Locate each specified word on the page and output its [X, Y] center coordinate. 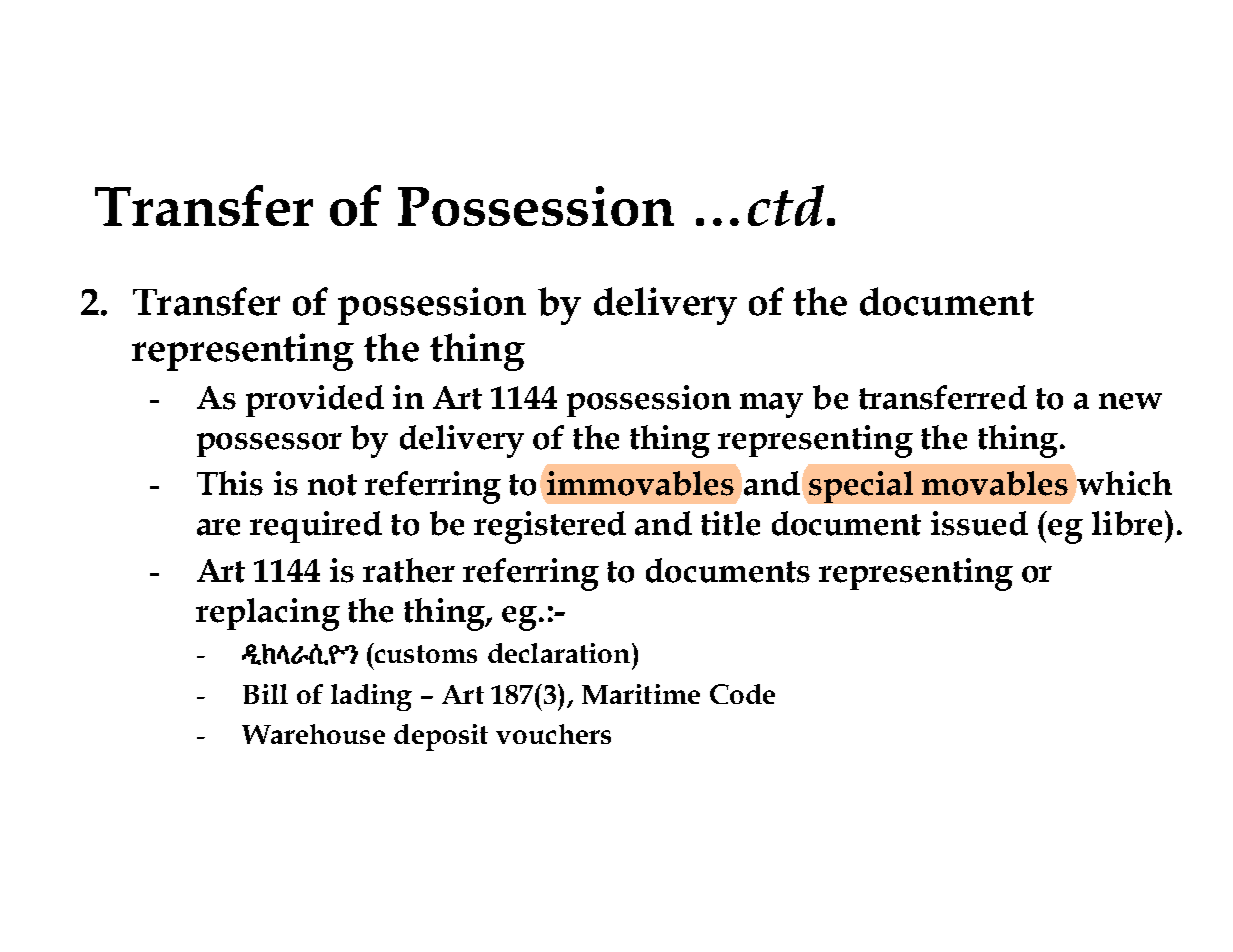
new [1130, 401]
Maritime [641, 694]
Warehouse [313, 734]
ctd [786, 205]
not [332, 485]
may [771, 405]
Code [742, 694]
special [861, 487]
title [730, 523]
